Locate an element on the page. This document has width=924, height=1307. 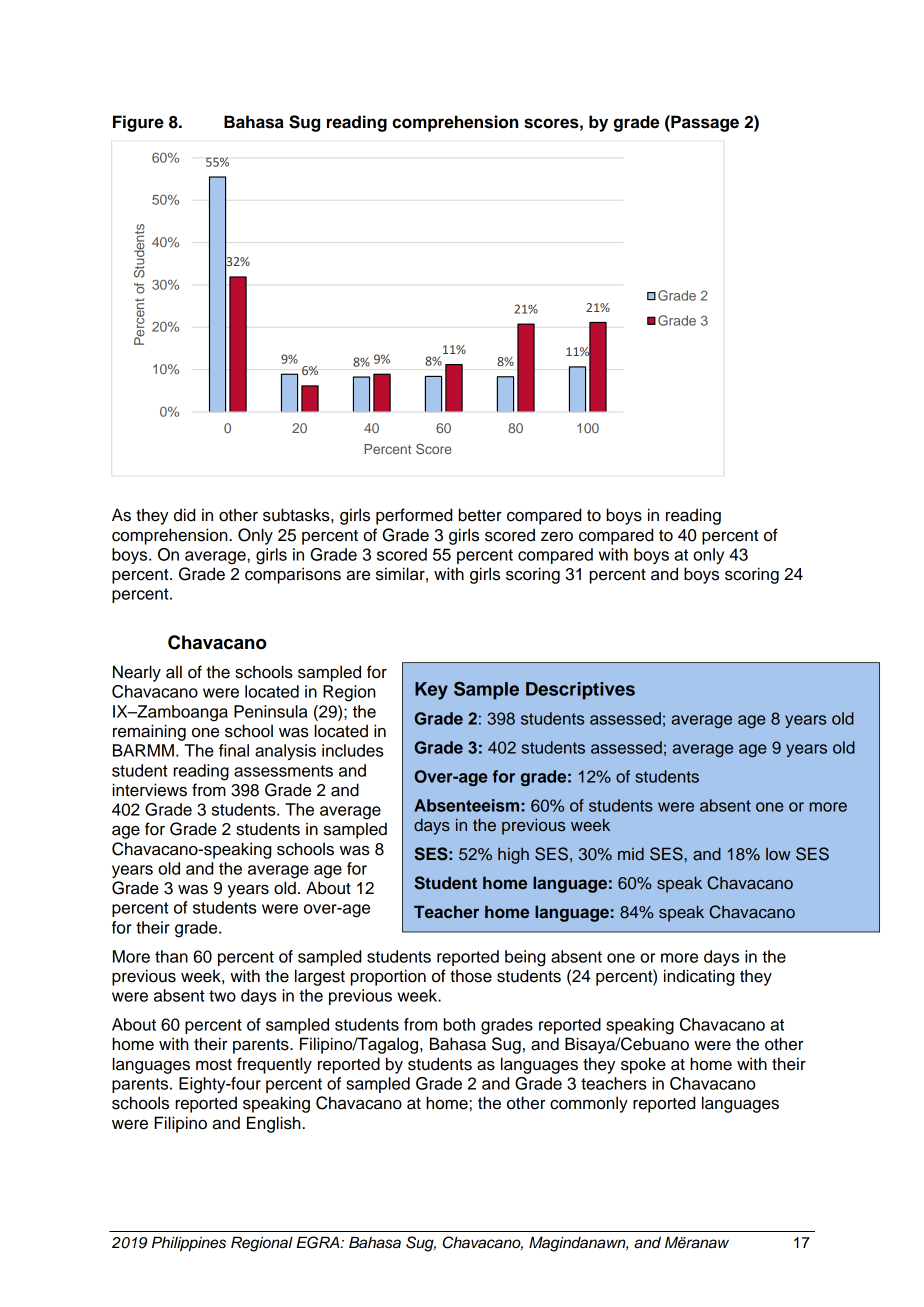
Figure is located at coordinates (138, 123).
